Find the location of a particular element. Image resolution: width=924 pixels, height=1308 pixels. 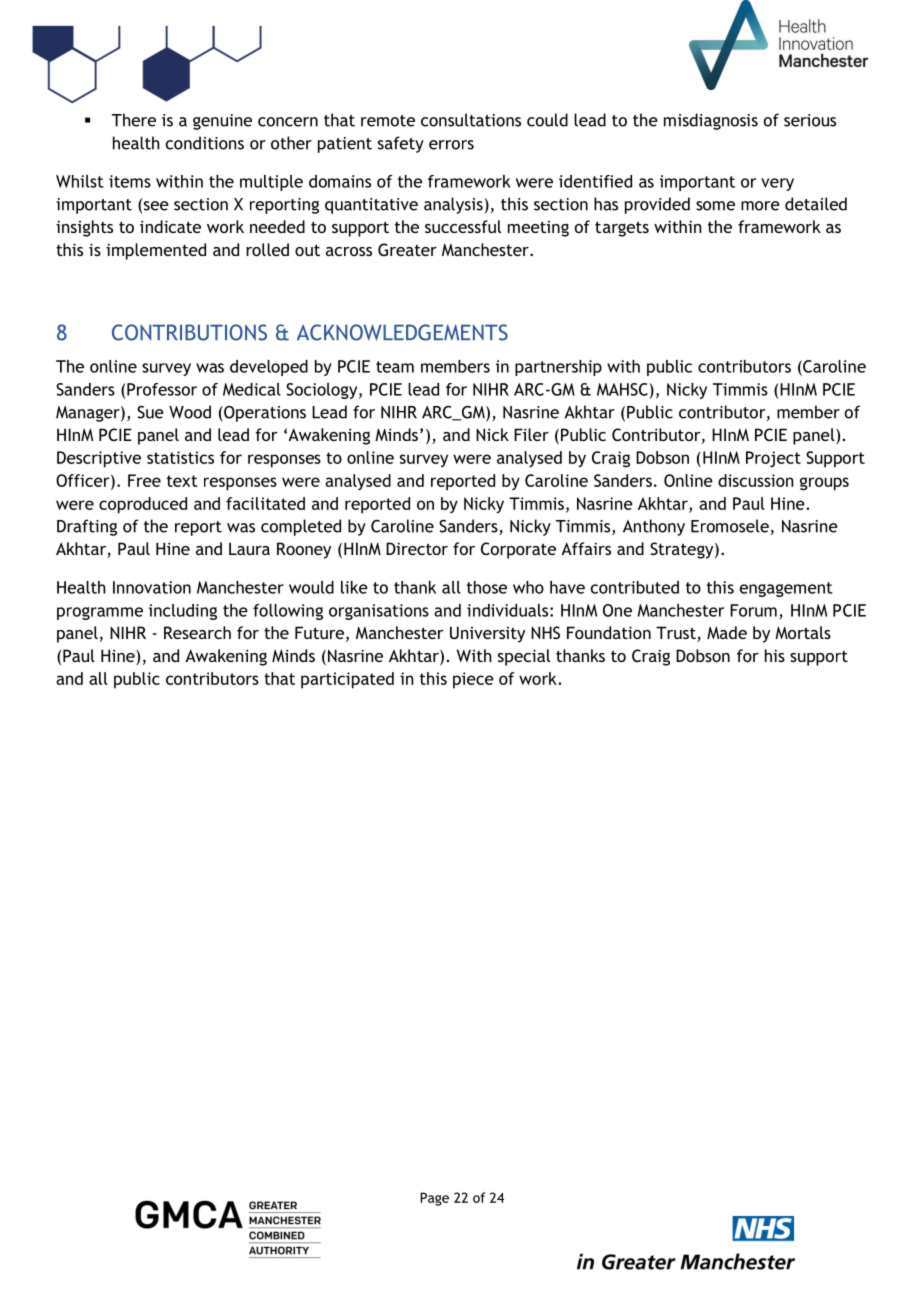

misdiagnosis is located at coordinates (711, 121).
